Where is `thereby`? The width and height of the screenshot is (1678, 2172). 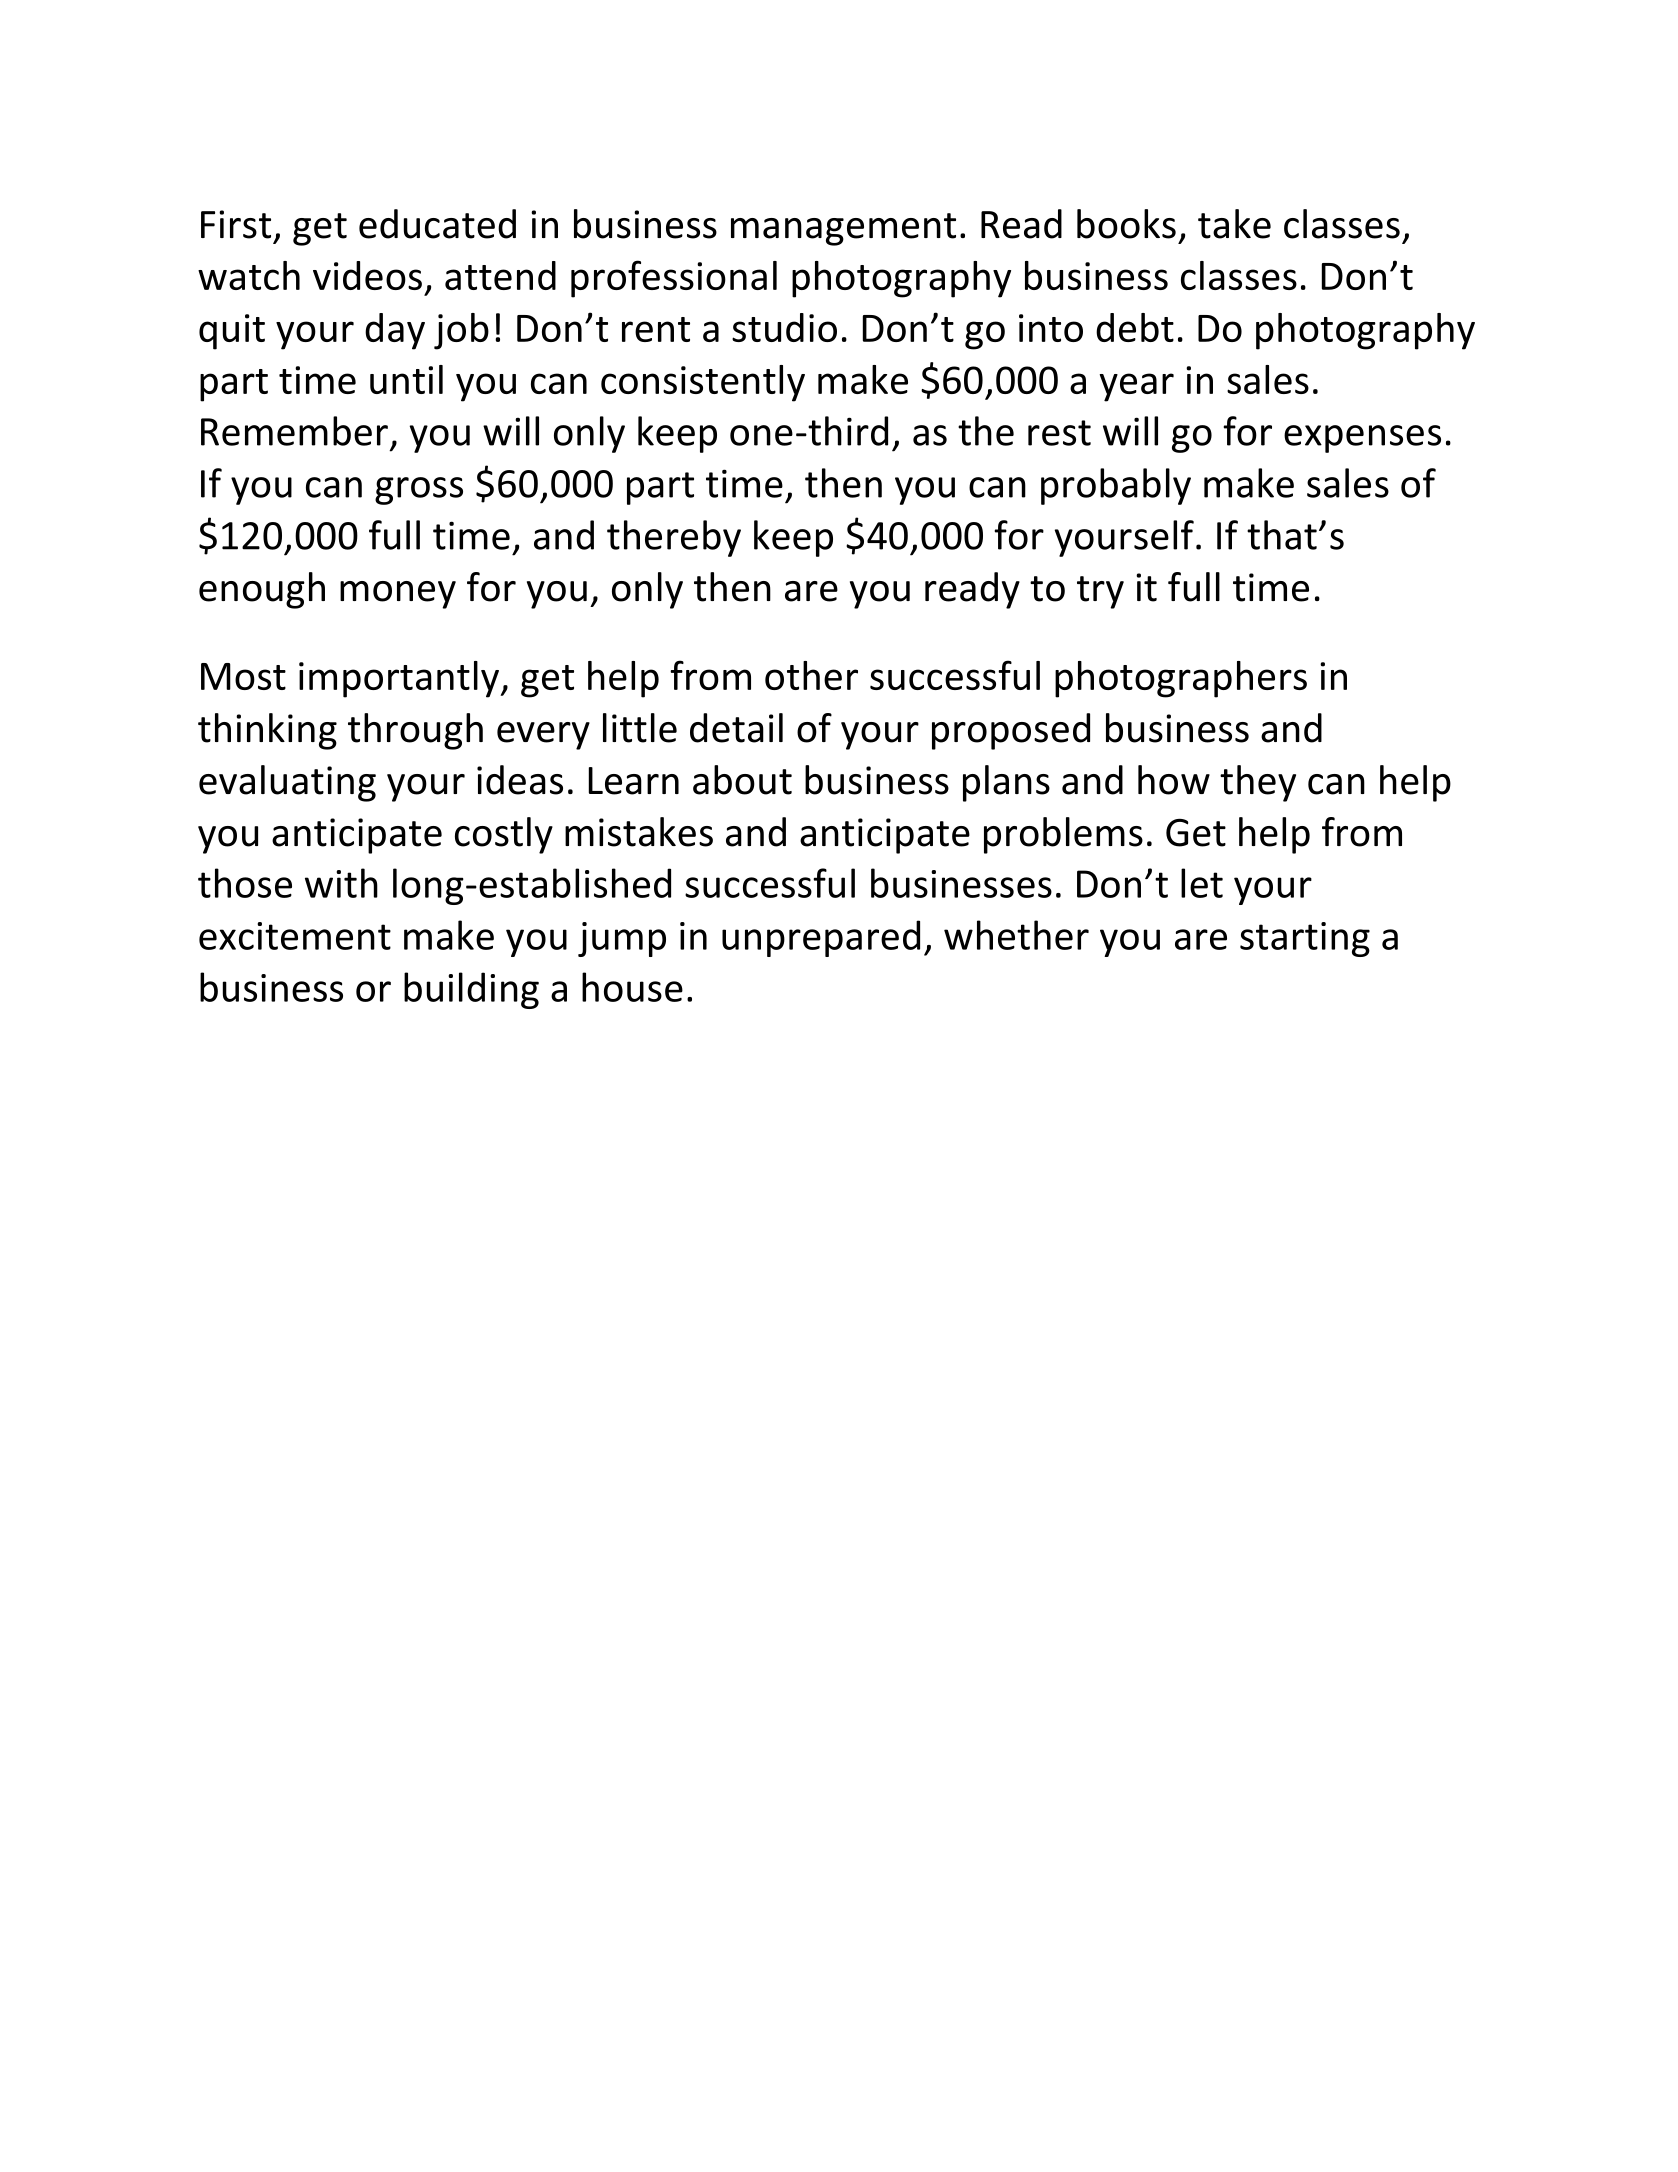 thereby is located at coordinates (674, 538).
